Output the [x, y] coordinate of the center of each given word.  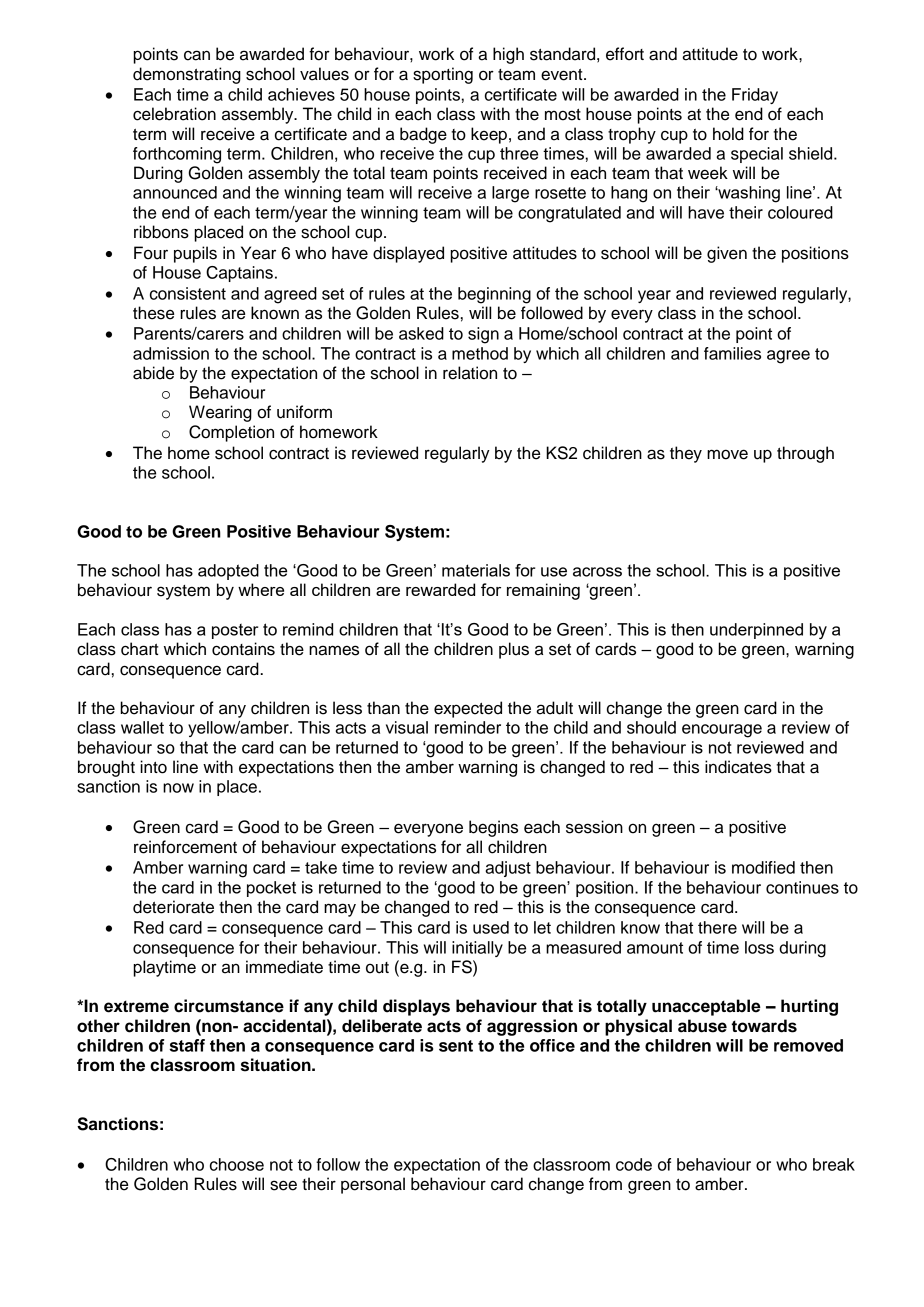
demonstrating [187, 75]
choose [237, 1164]
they [686, 454]
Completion [231, 433]
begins [493, 828]
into [153, 767]
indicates [738, 767]
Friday [755, 96]
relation [470, 373]
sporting [443, 75]
